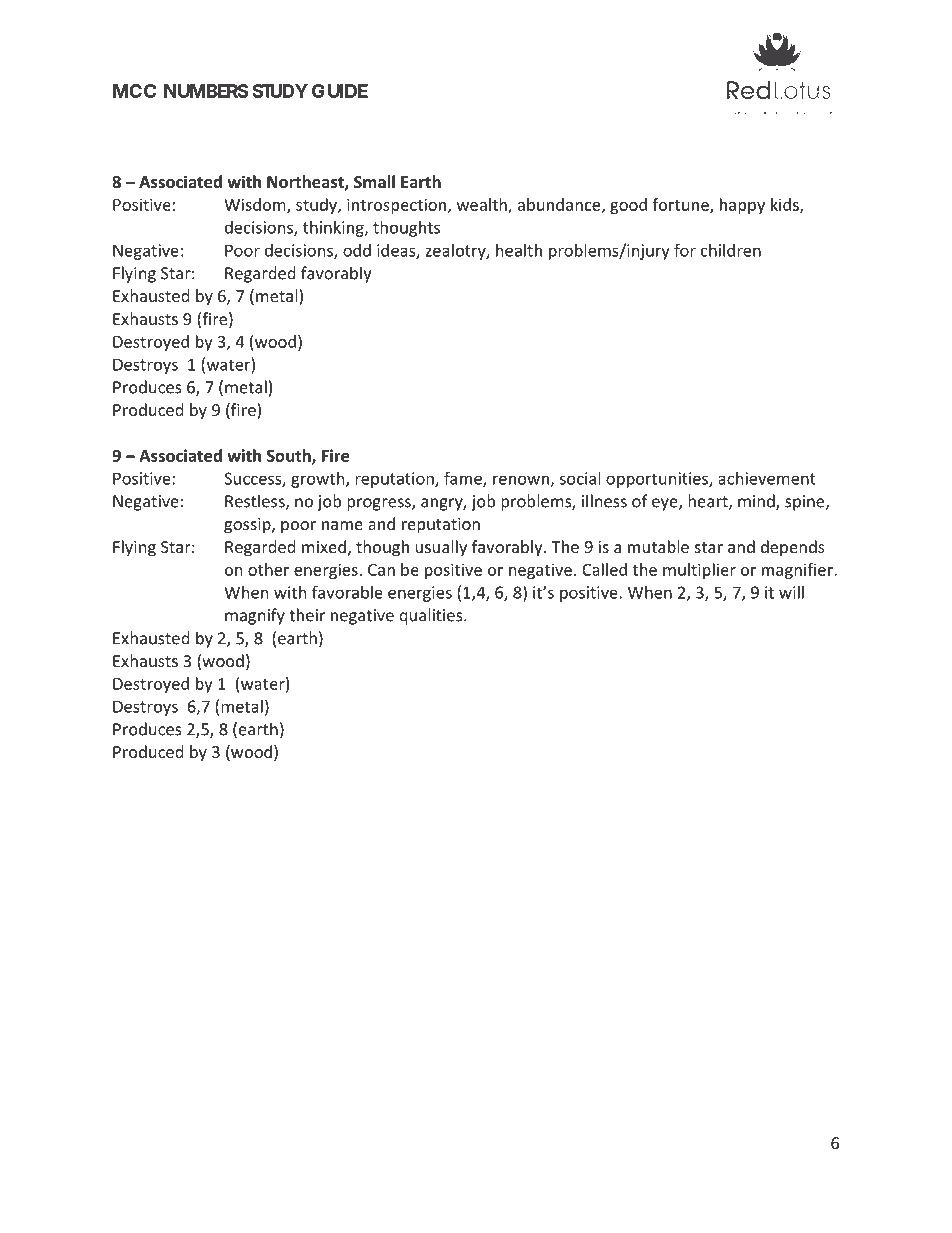 This document has width=952, height=1233. What do you see at coordinates (340, 91) in the document?
I see `GUIDE` at bounding box center [340, 91].
